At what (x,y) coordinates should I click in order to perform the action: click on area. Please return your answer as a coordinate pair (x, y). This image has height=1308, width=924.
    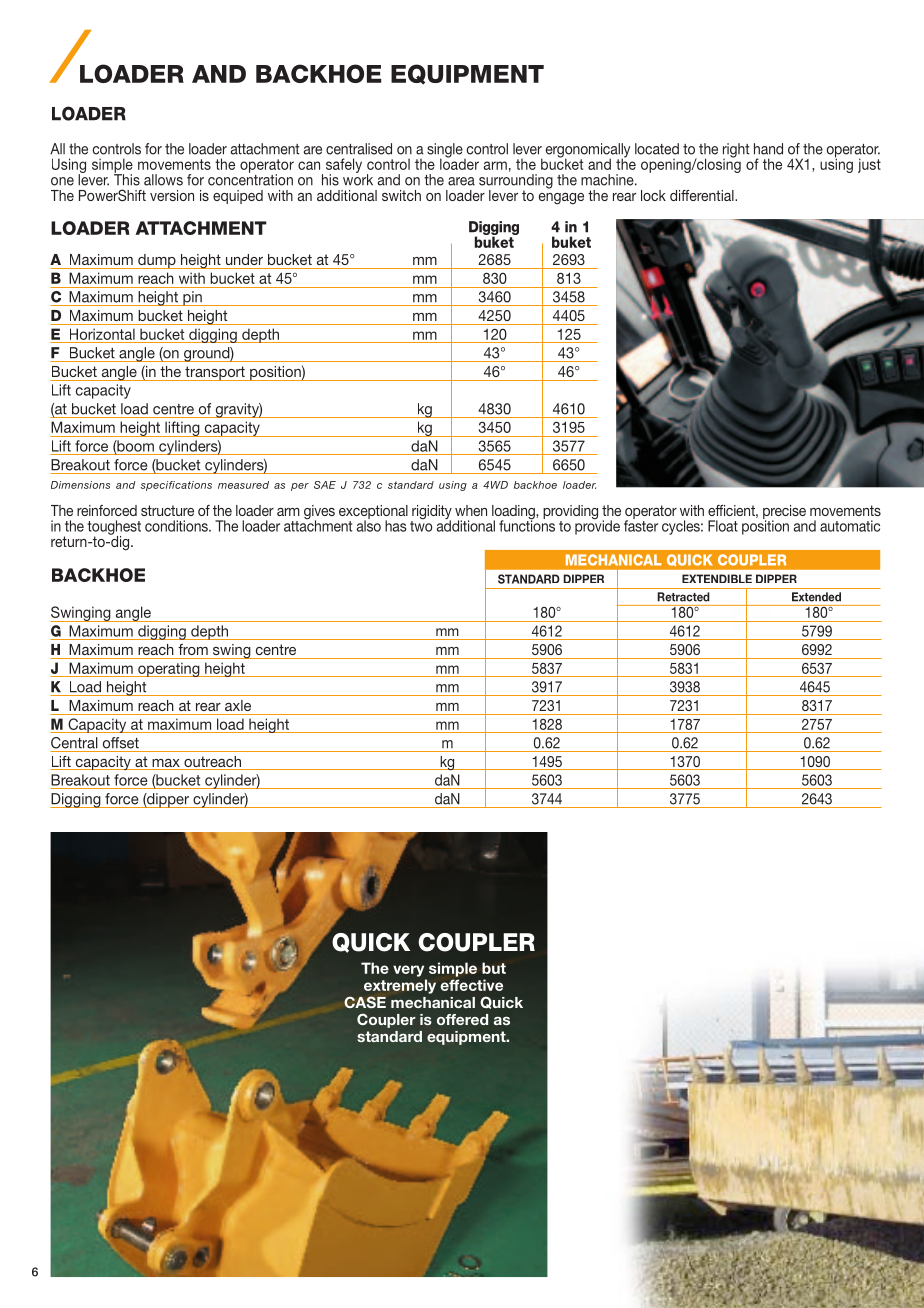
    Looking at the image, I should click on (461, 181).
